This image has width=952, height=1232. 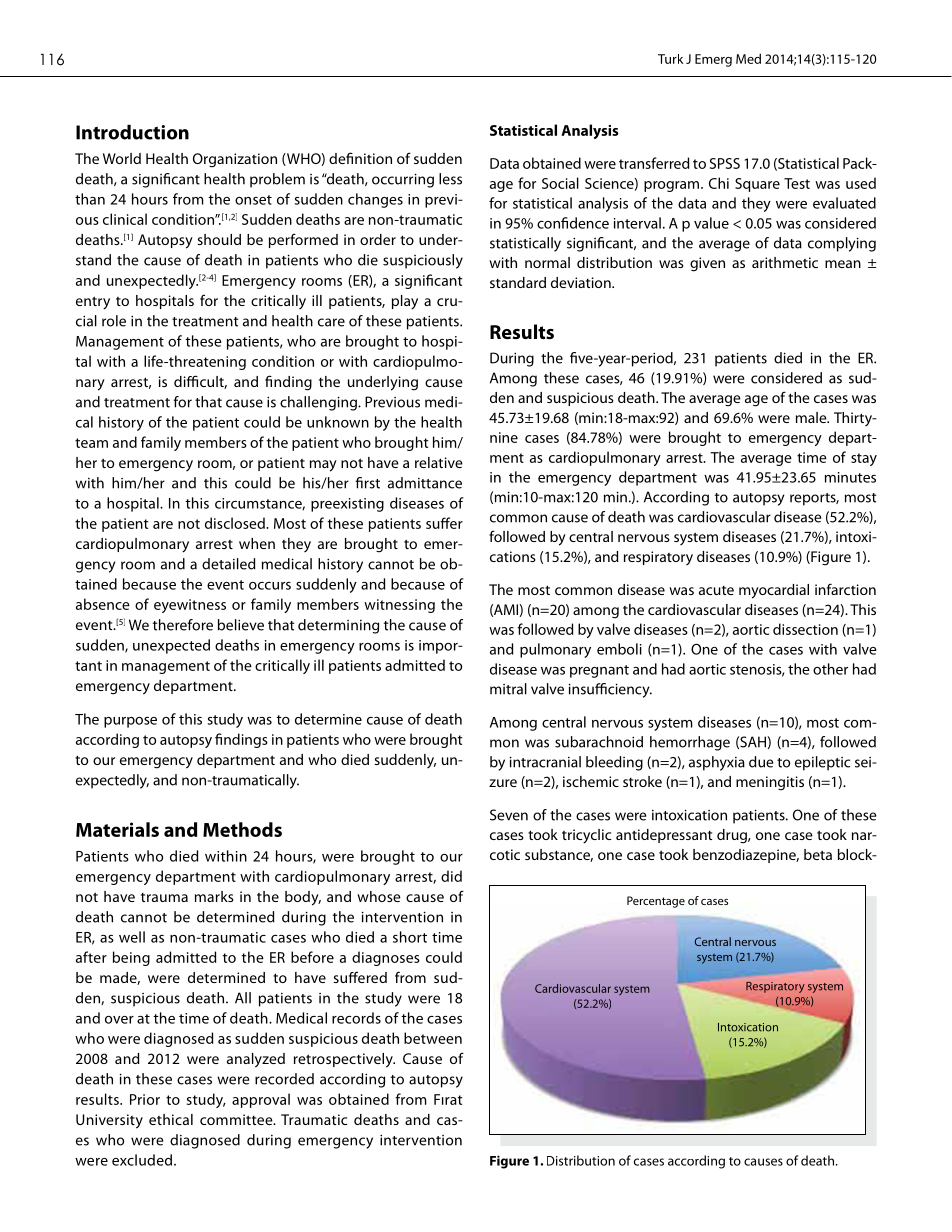 I want to click on Organization, so click(x=235, y=160).
